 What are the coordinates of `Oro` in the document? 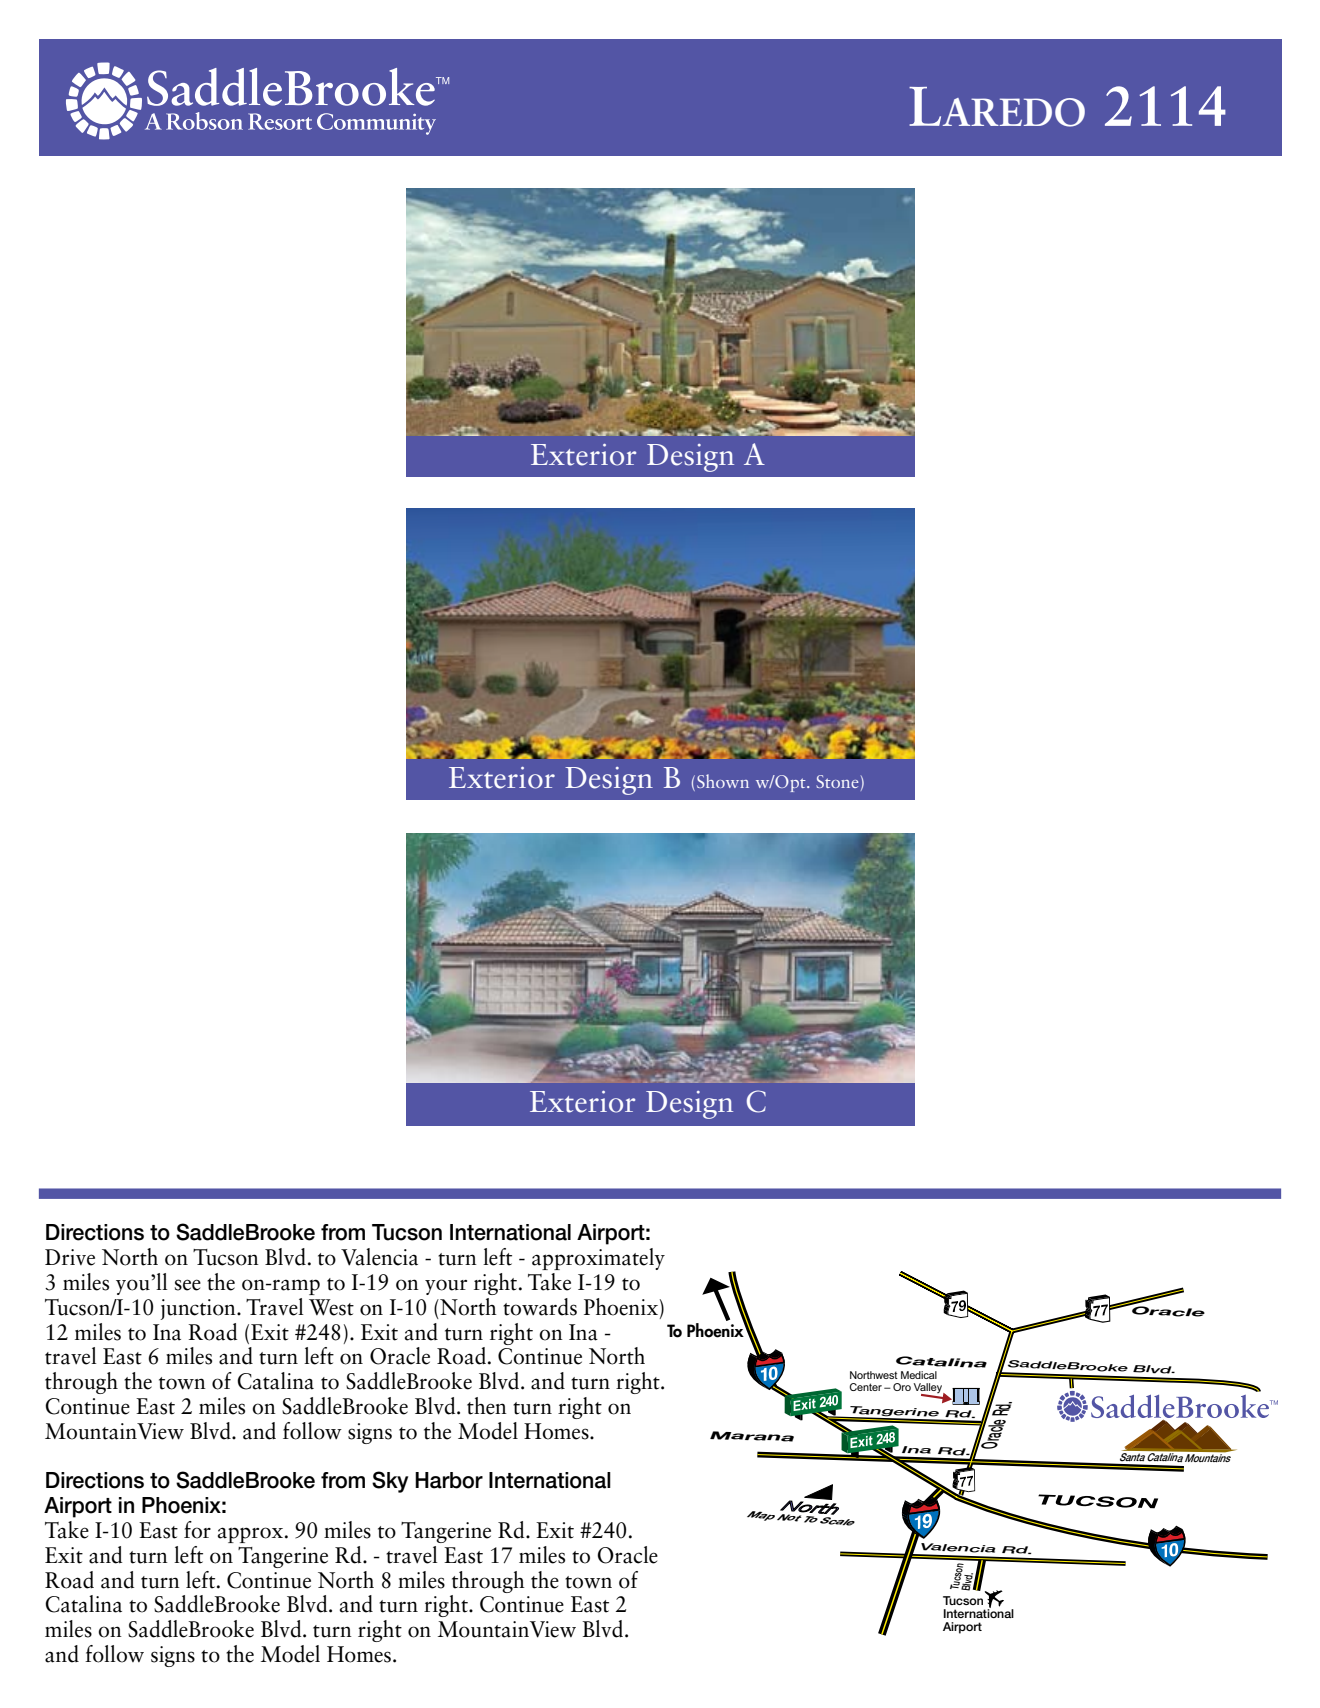 It's located at (902, 1387).
